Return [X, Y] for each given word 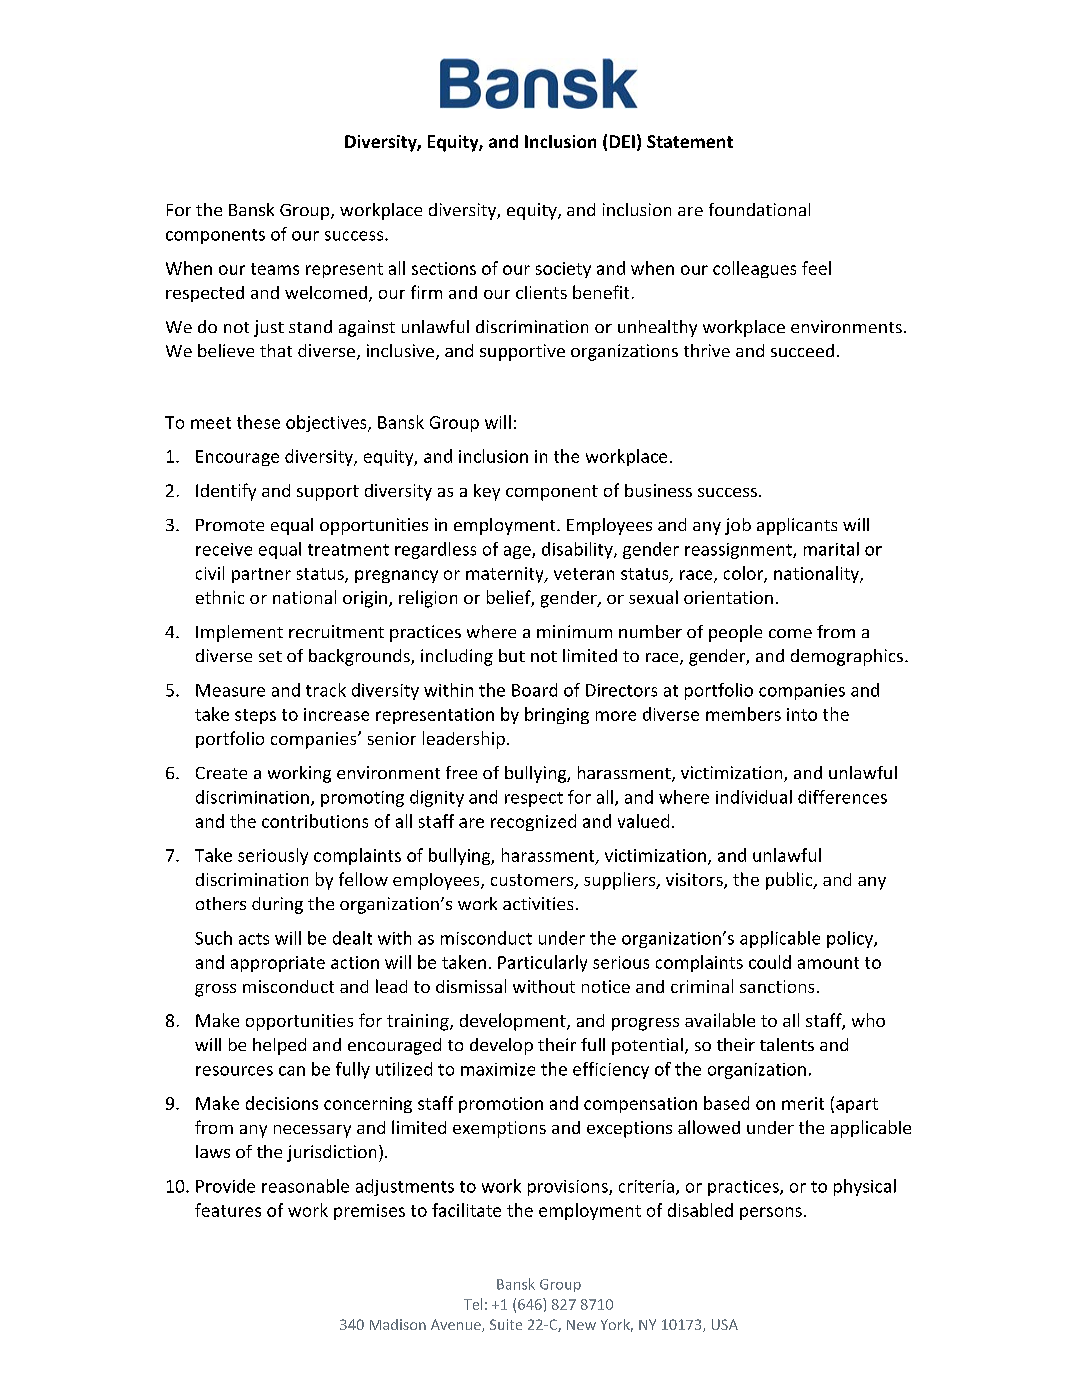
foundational [759, 209]
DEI [622, 141]
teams [275, 269]
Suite [506, 1324]
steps [255, 716]
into [802, 714]
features [228, 1210]
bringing [557, 715]
